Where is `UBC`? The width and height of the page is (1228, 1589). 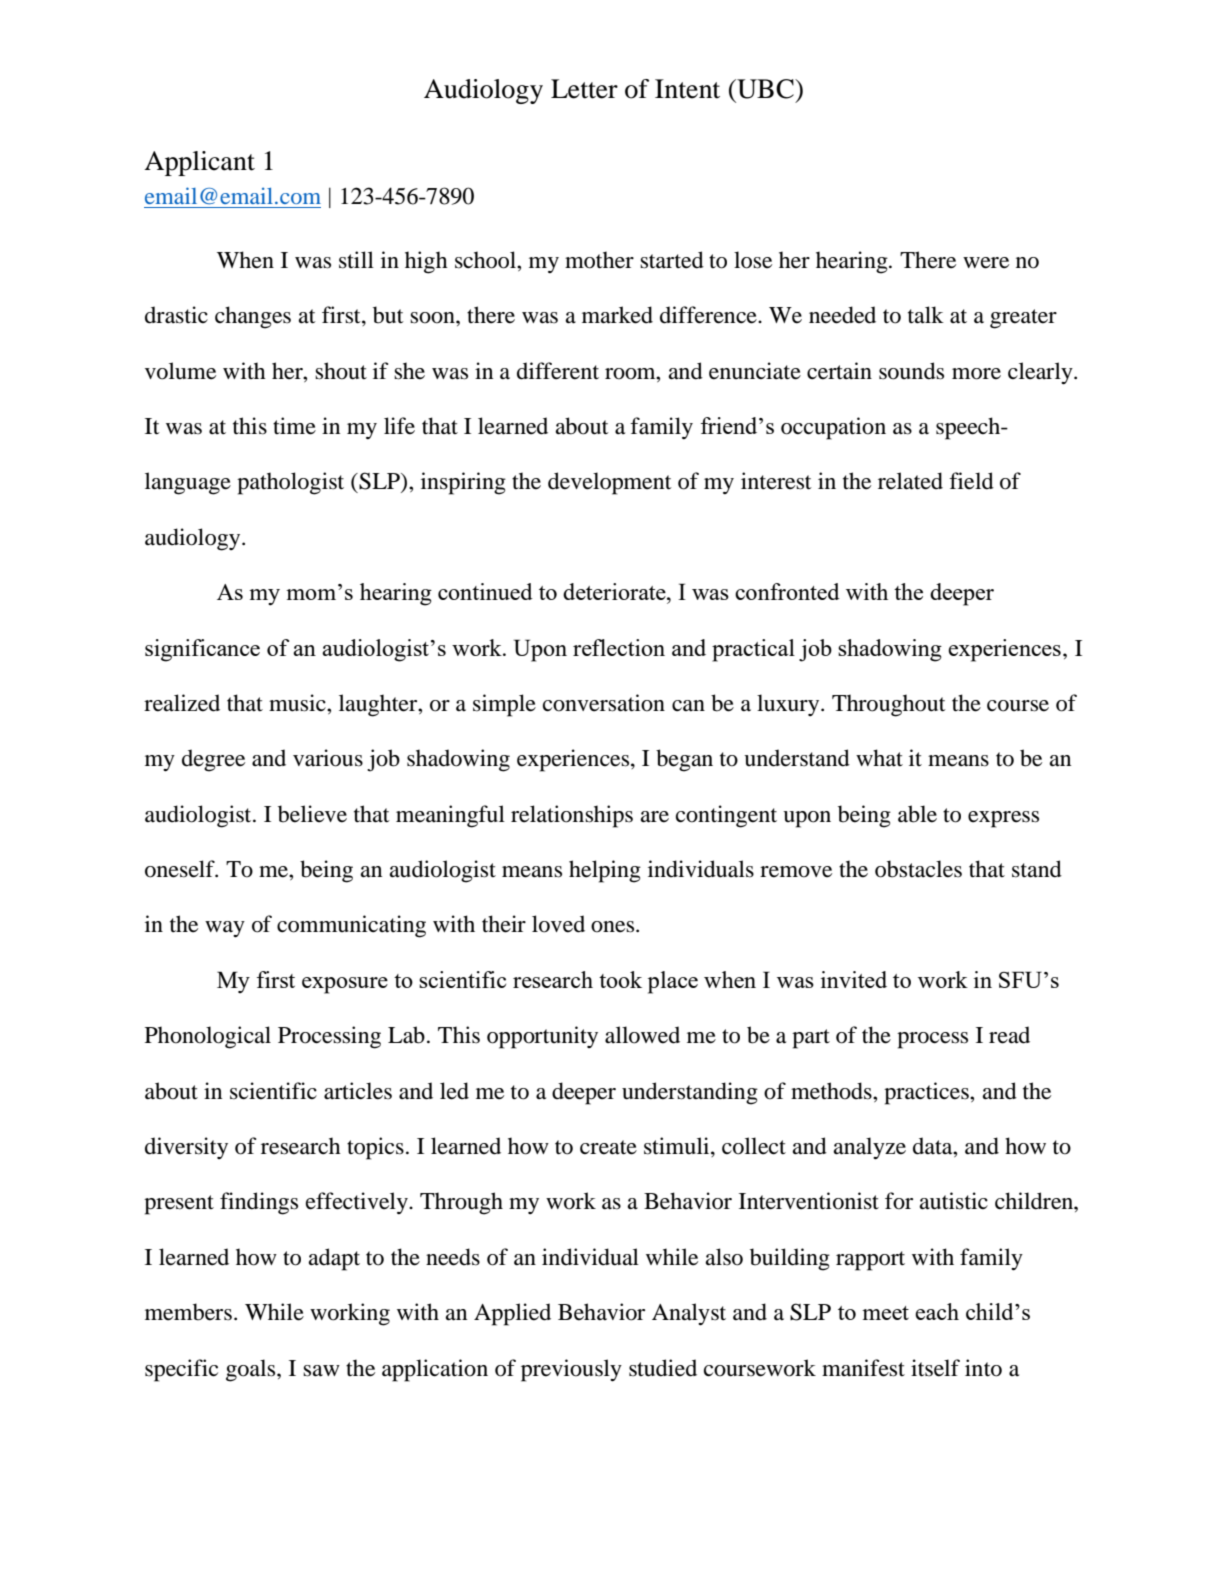 UBC is located at coordinates (765, 89).
